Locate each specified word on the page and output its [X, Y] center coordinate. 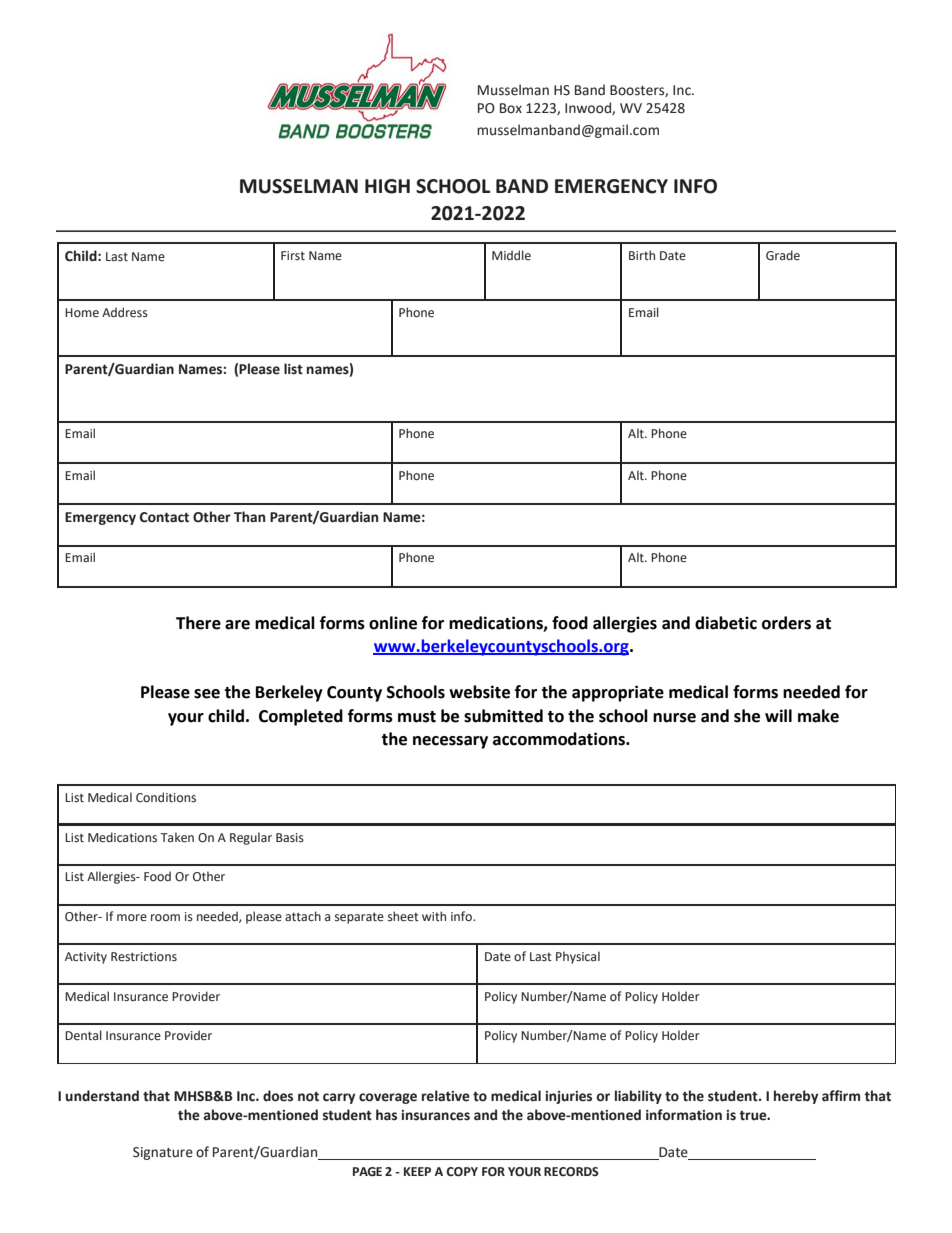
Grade [783, 255]
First [293, 255]
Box [511, 108]
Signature [163, 1153]
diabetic [726, 623]
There [198, 623]
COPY [462, 1172]
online [393, 623]
